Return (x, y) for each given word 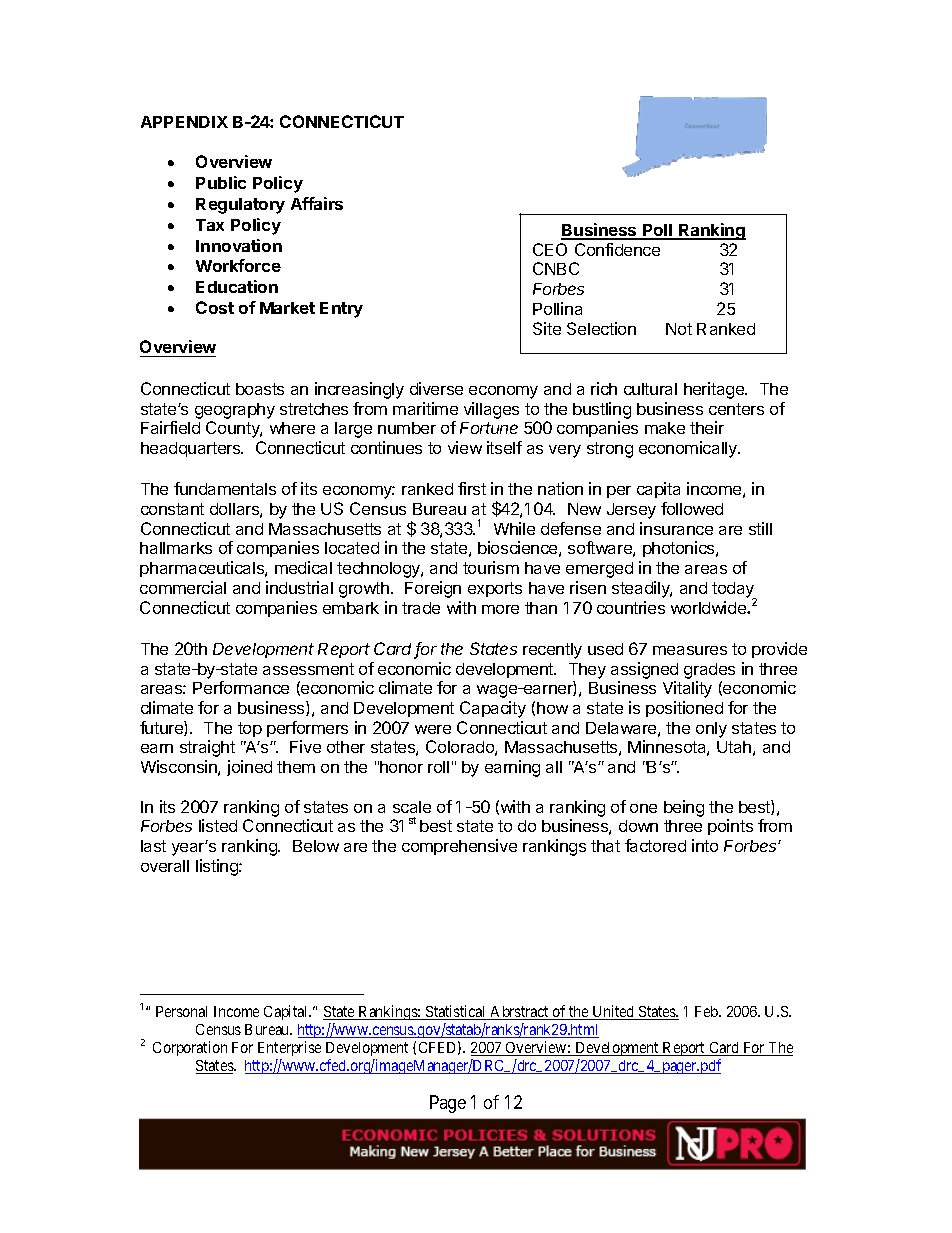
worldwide (709, 607)
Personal (181, 1011)
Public (221, 182)
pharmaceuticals (203, 569)
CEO (550, 249)
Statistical (456, 1012)
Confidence (617, 249)
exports (495, 589)
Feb (707, 1011)
